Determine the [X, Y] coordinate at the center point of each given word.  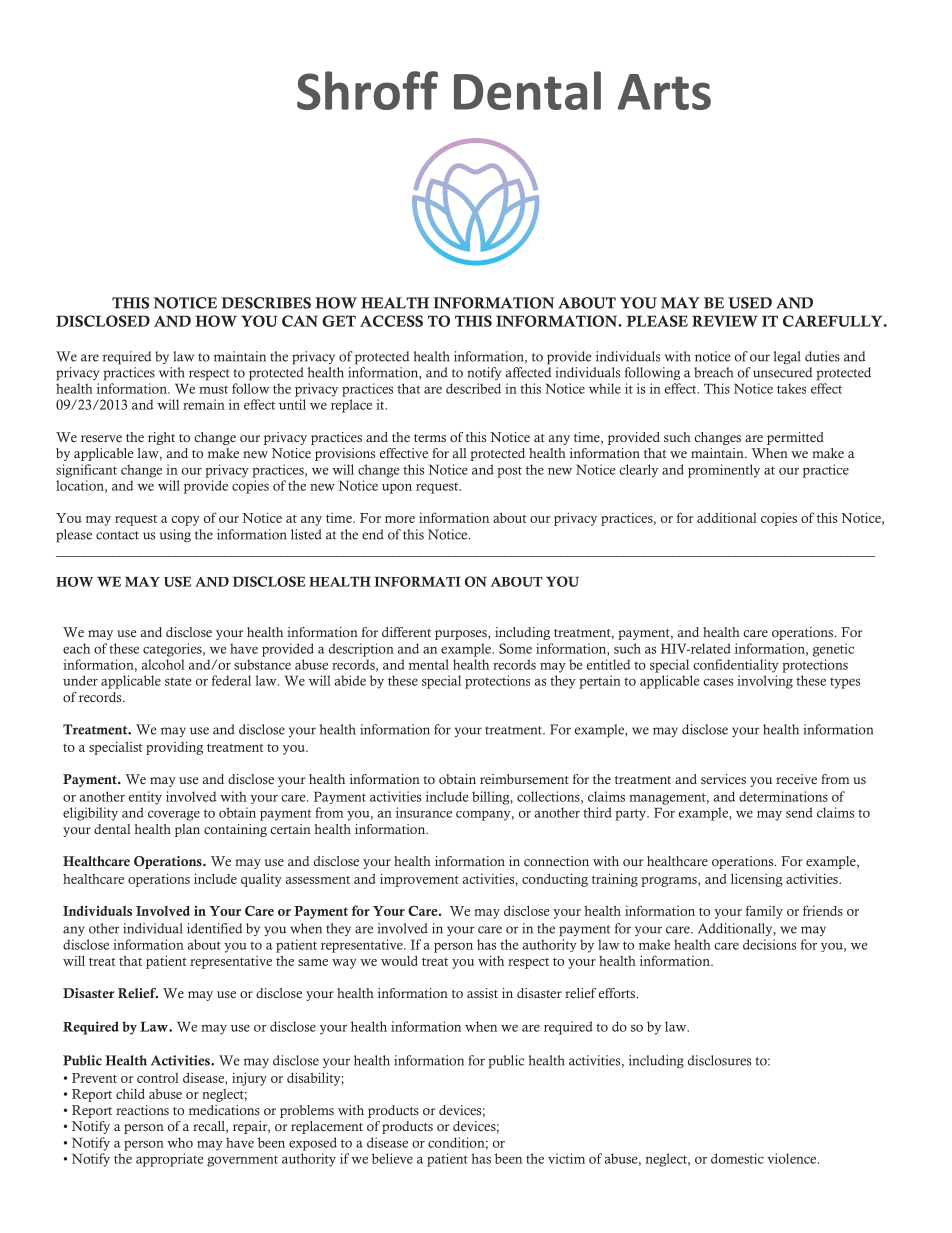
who [180, 1142]
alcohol [163, 664]
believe [392, 1158]
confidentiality [736, 666]
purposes [462, 635]
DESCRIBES [266, 303]
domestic [737, 1158]
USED [750, 303]
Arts [664, 92]
